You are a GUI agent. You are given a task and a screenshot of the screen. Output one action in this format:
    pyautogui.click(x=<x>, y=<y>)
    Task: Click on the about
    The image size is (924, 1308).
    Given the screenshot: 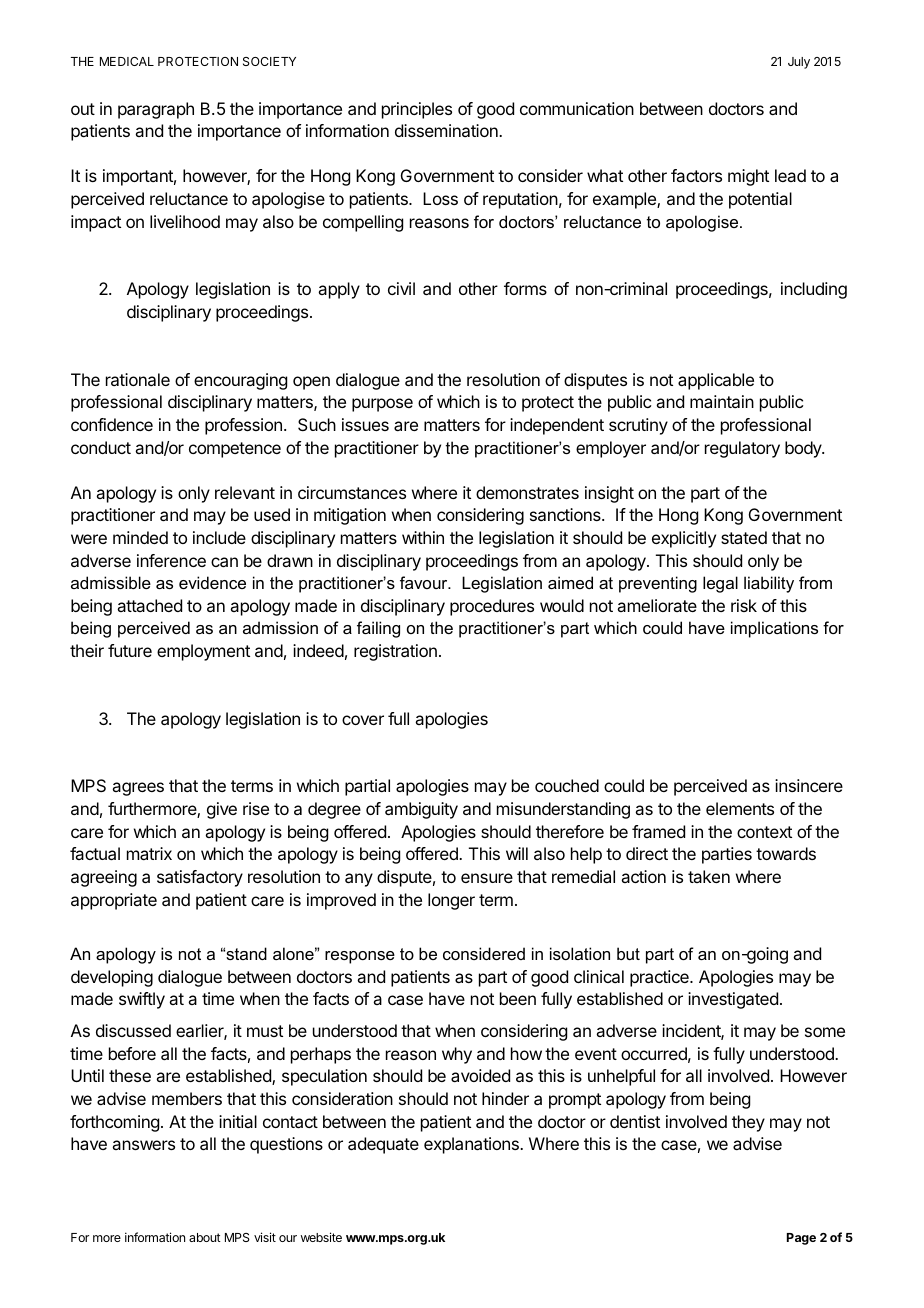 What is the action you would take?
    pyautogui.click(x=205, y=1237)
